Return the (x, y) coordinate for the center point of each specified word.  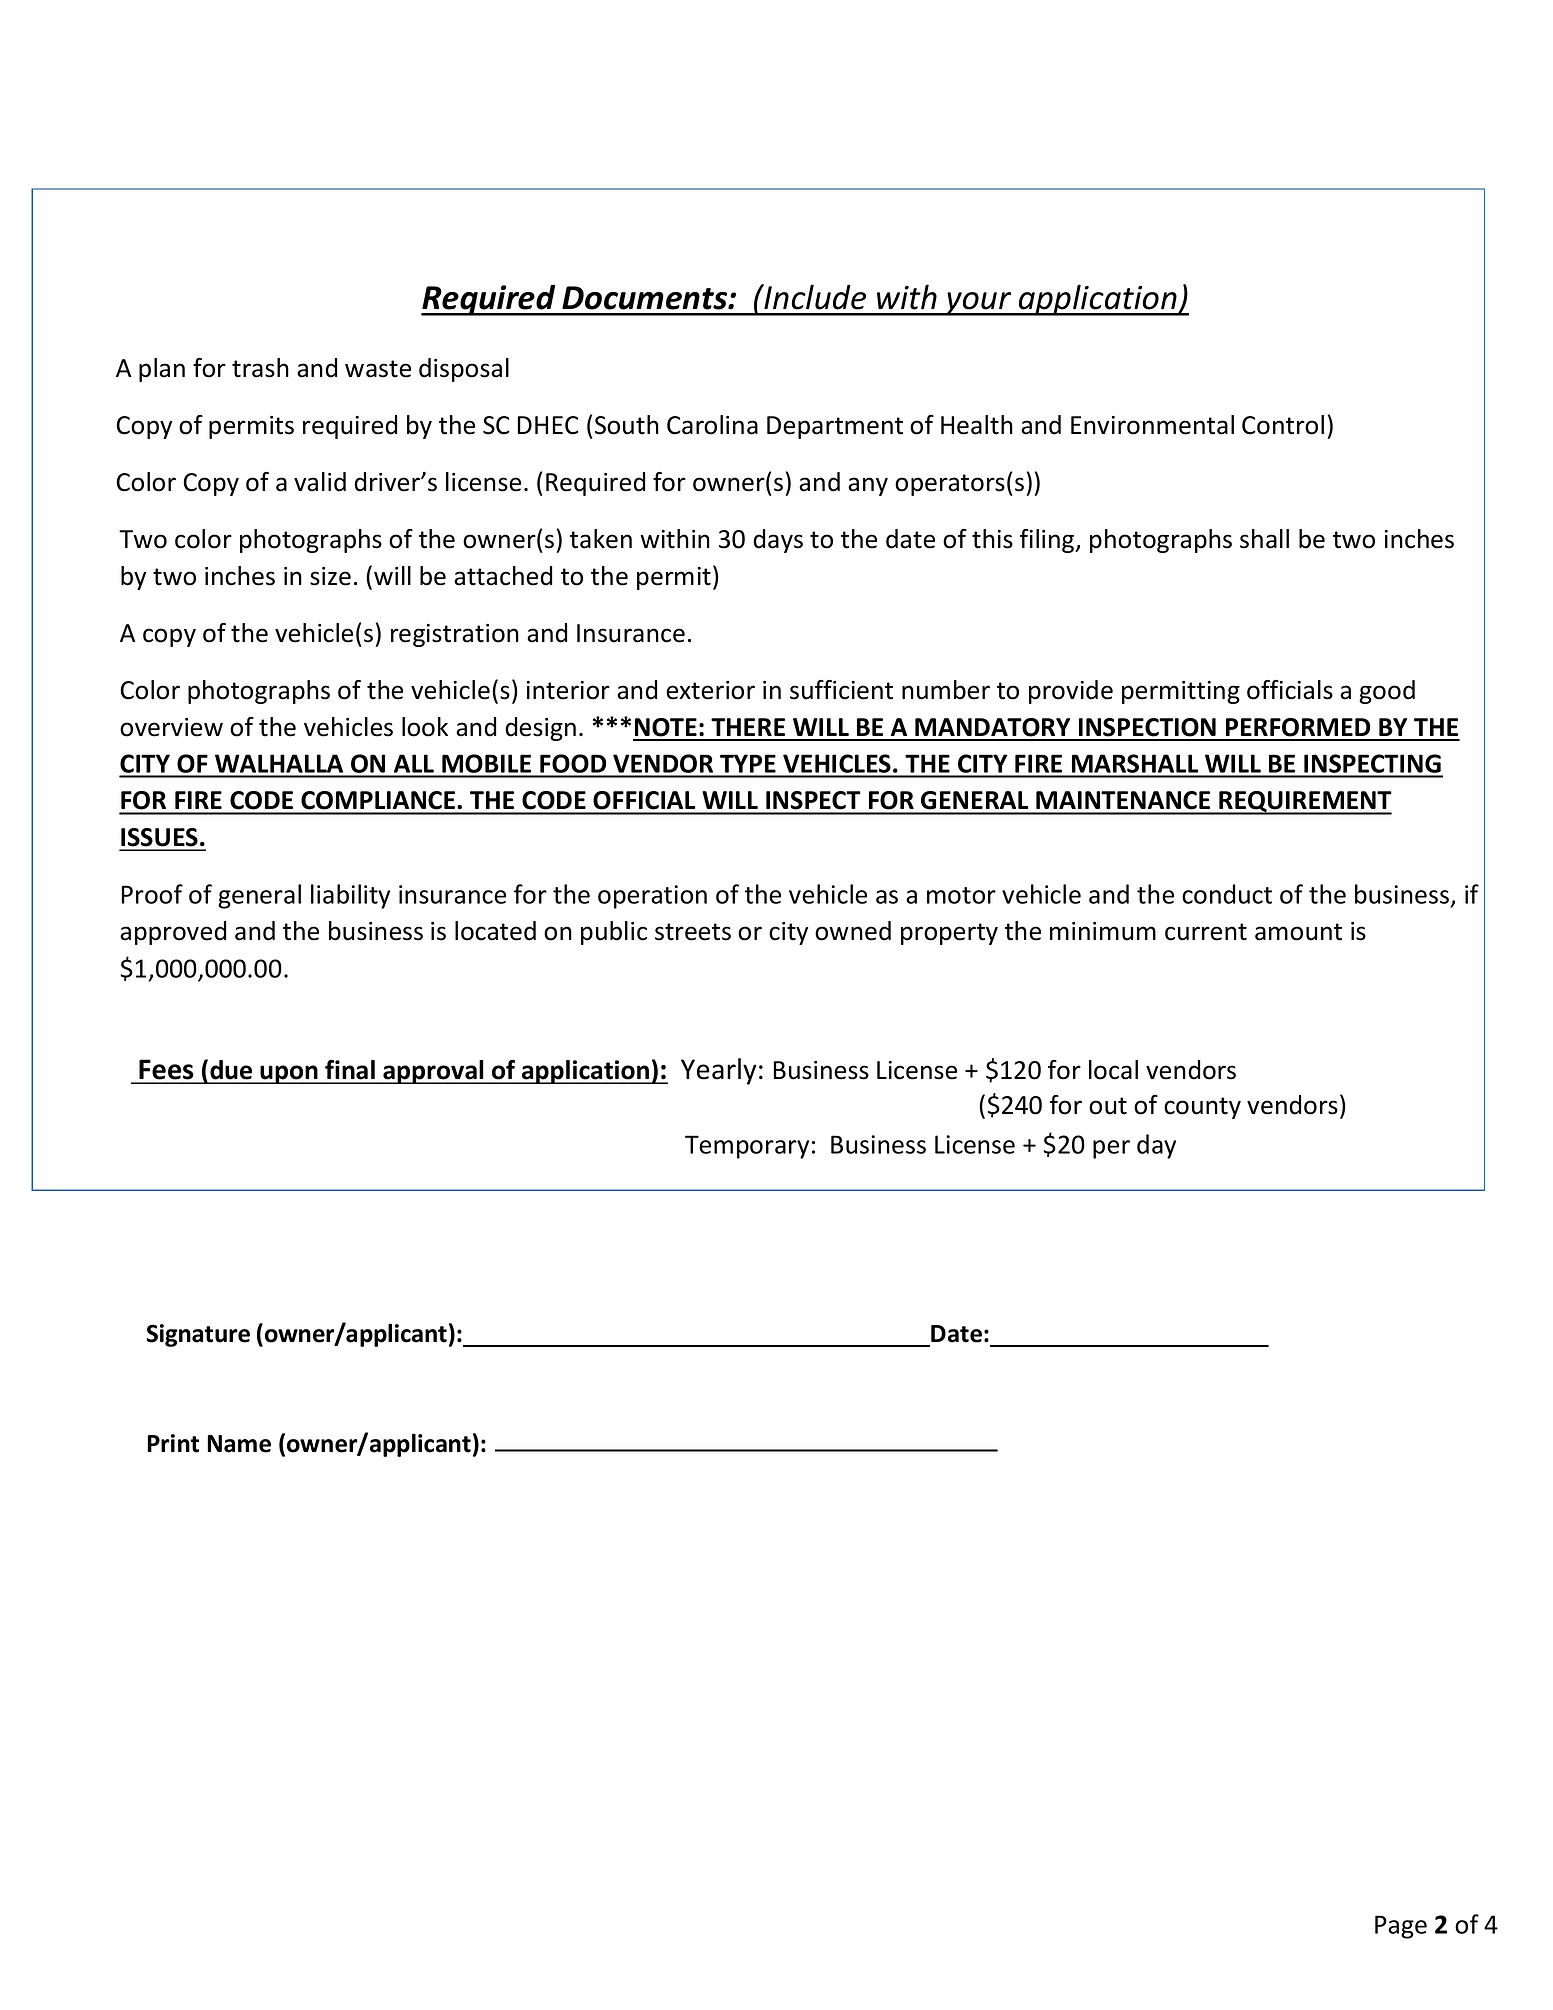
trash (260, 368)
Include (814, 297)
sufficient (841, 690)
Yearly (719, 1071)
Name (239, 1444)
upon (289, 1074)
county (1202, 1108)
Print (173, 1443)
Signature (198, 1335)
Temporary (747, 1147)
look (425, 727)
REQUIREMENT (1304, 803)
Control (1283, 425)
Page (1401, 1927)
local (1113, 1070)
